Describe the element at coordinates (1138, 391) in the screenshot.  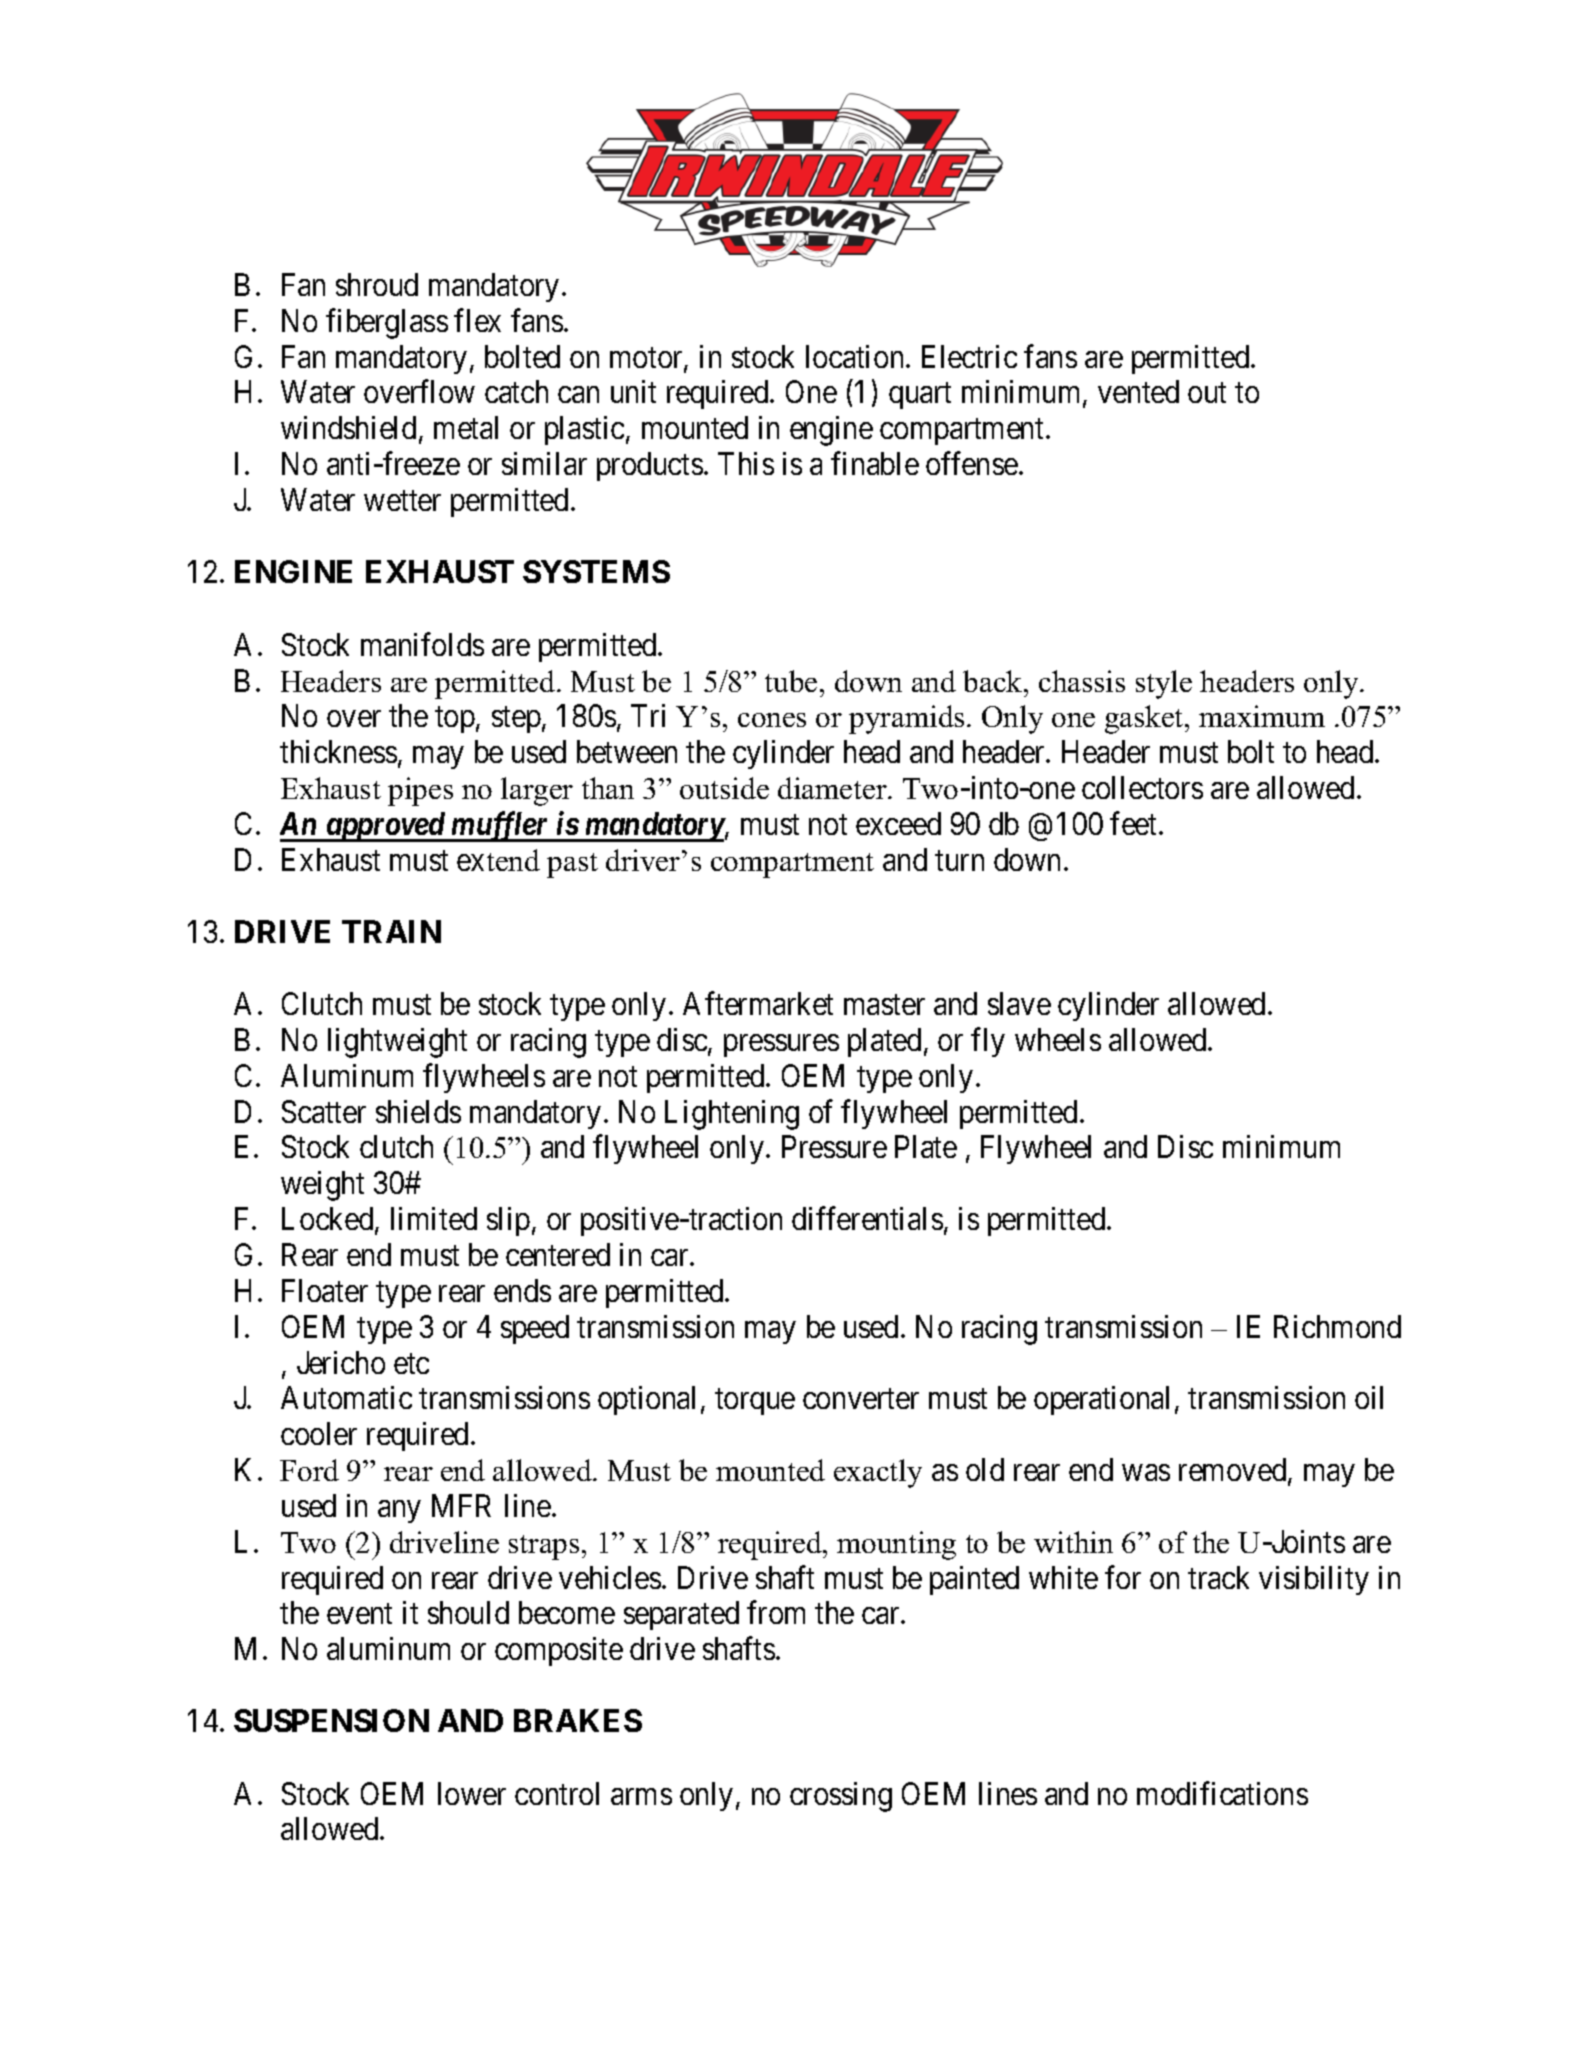
I see `vented` at that location.
